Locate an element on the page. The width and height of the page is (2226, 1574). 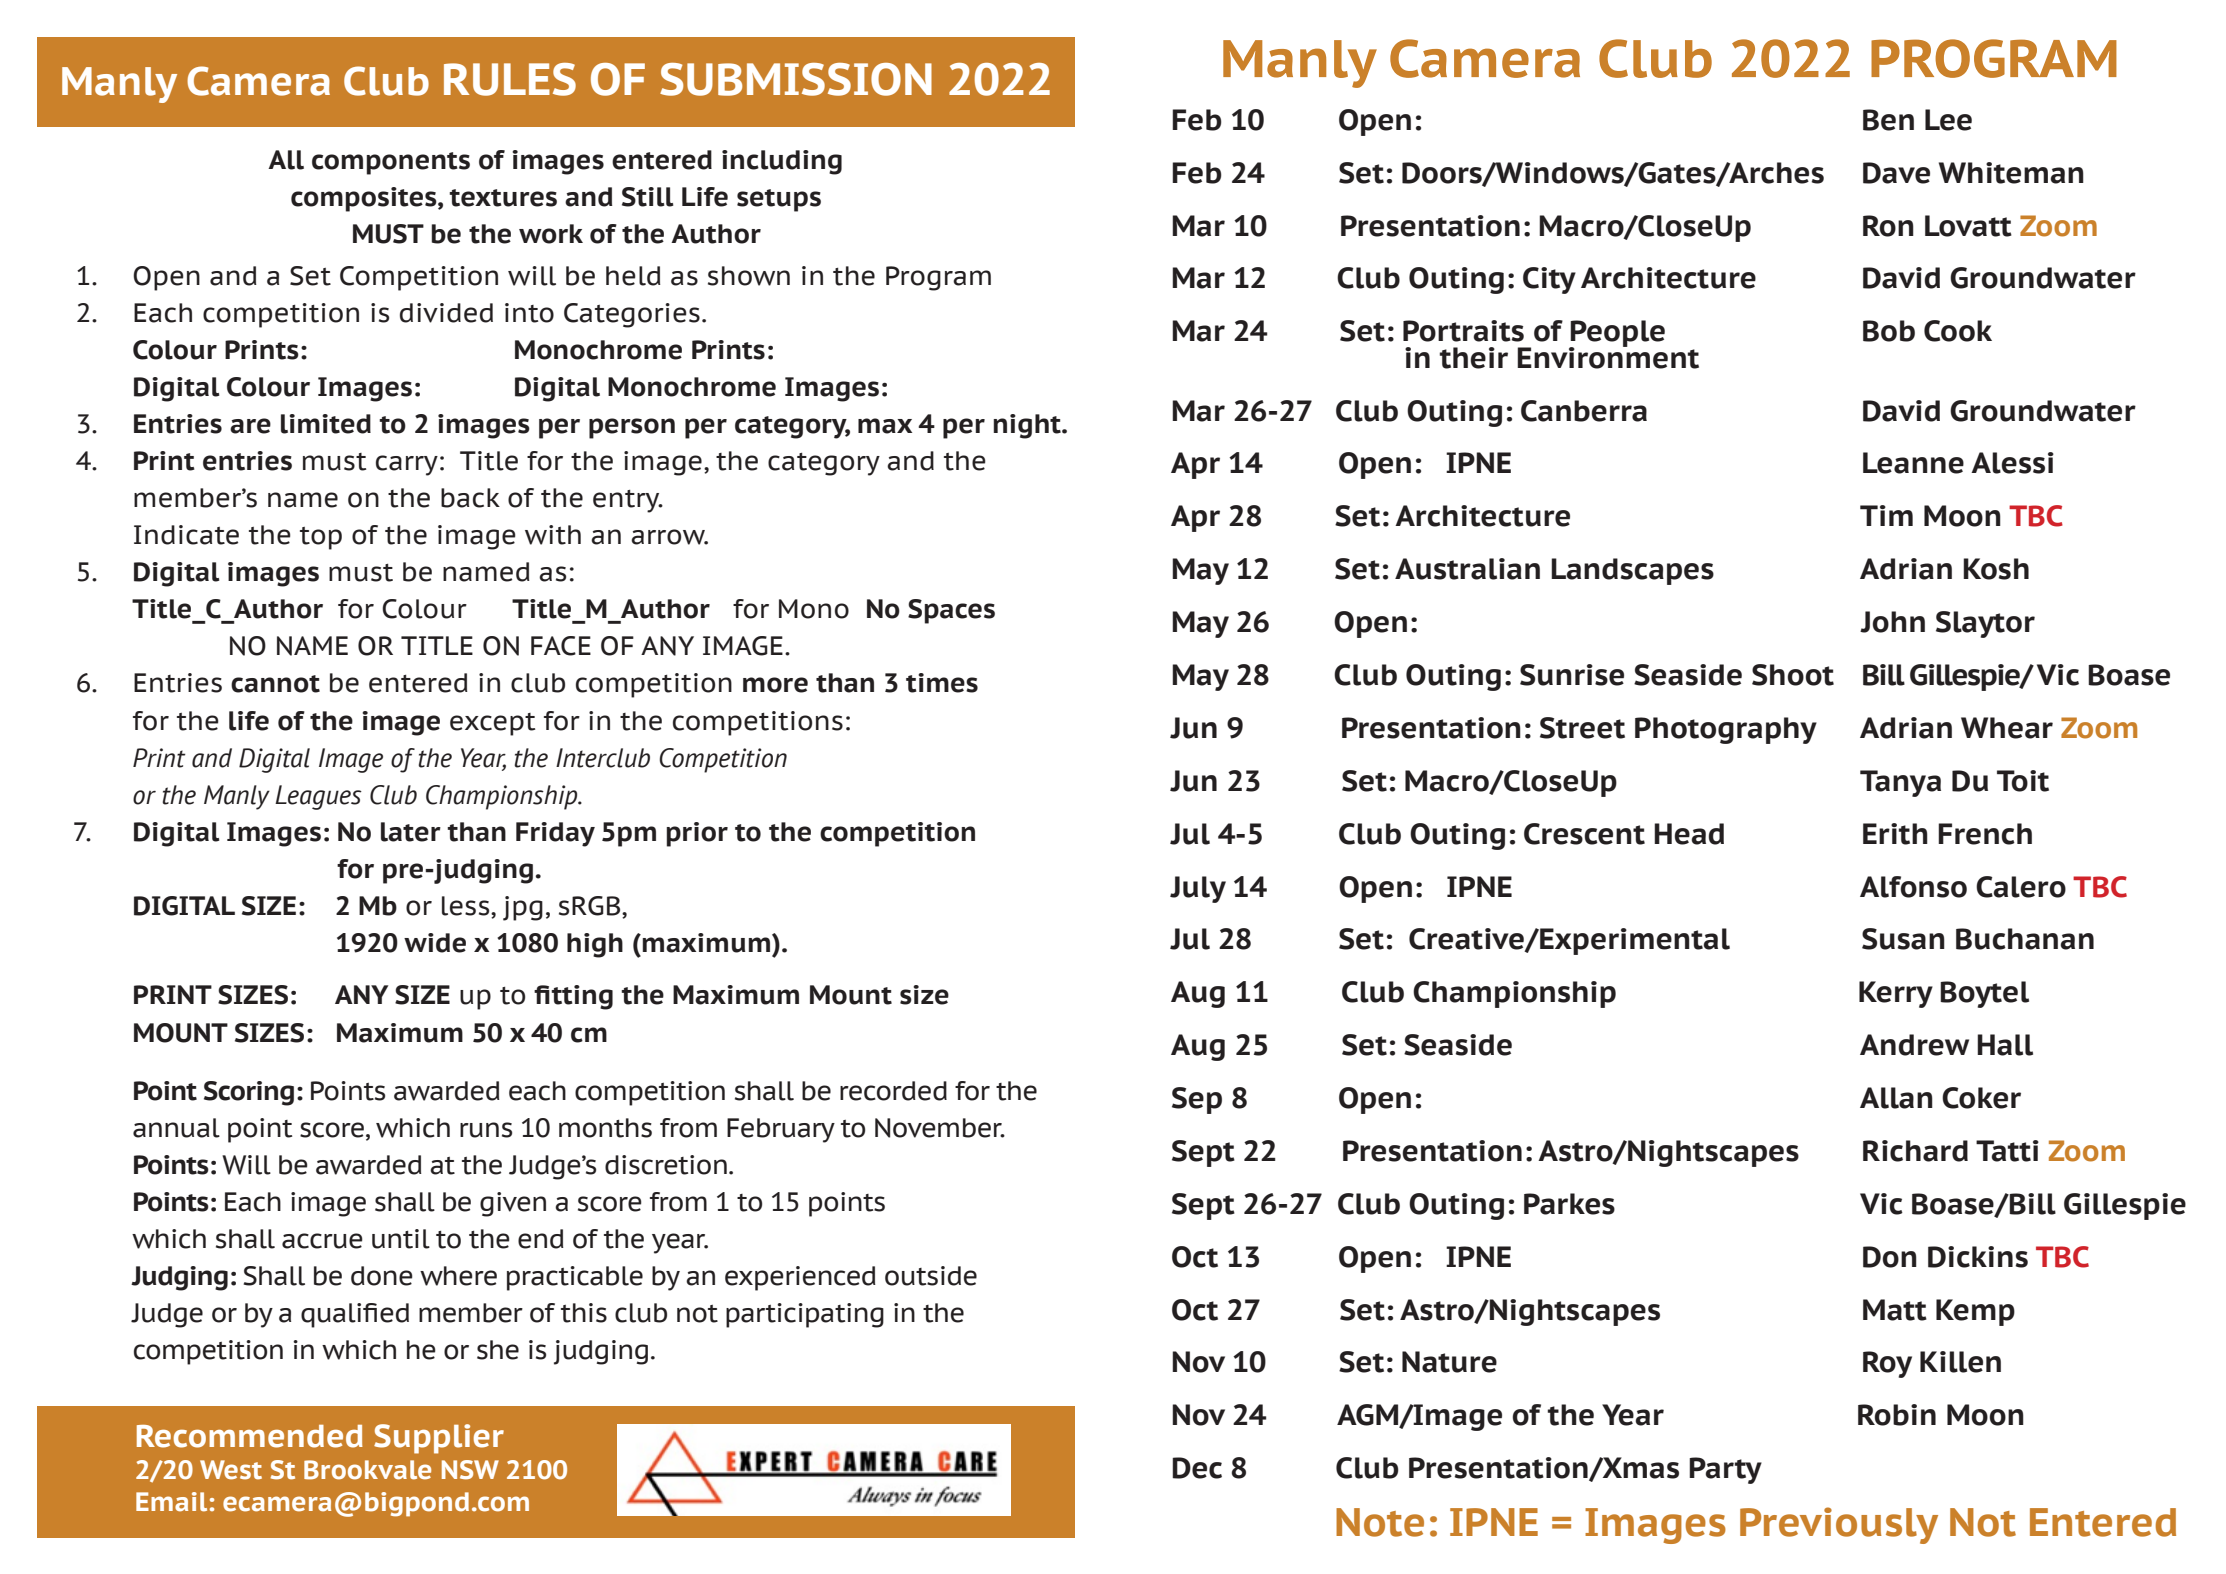
July is located at coordinates (1198, 889).
